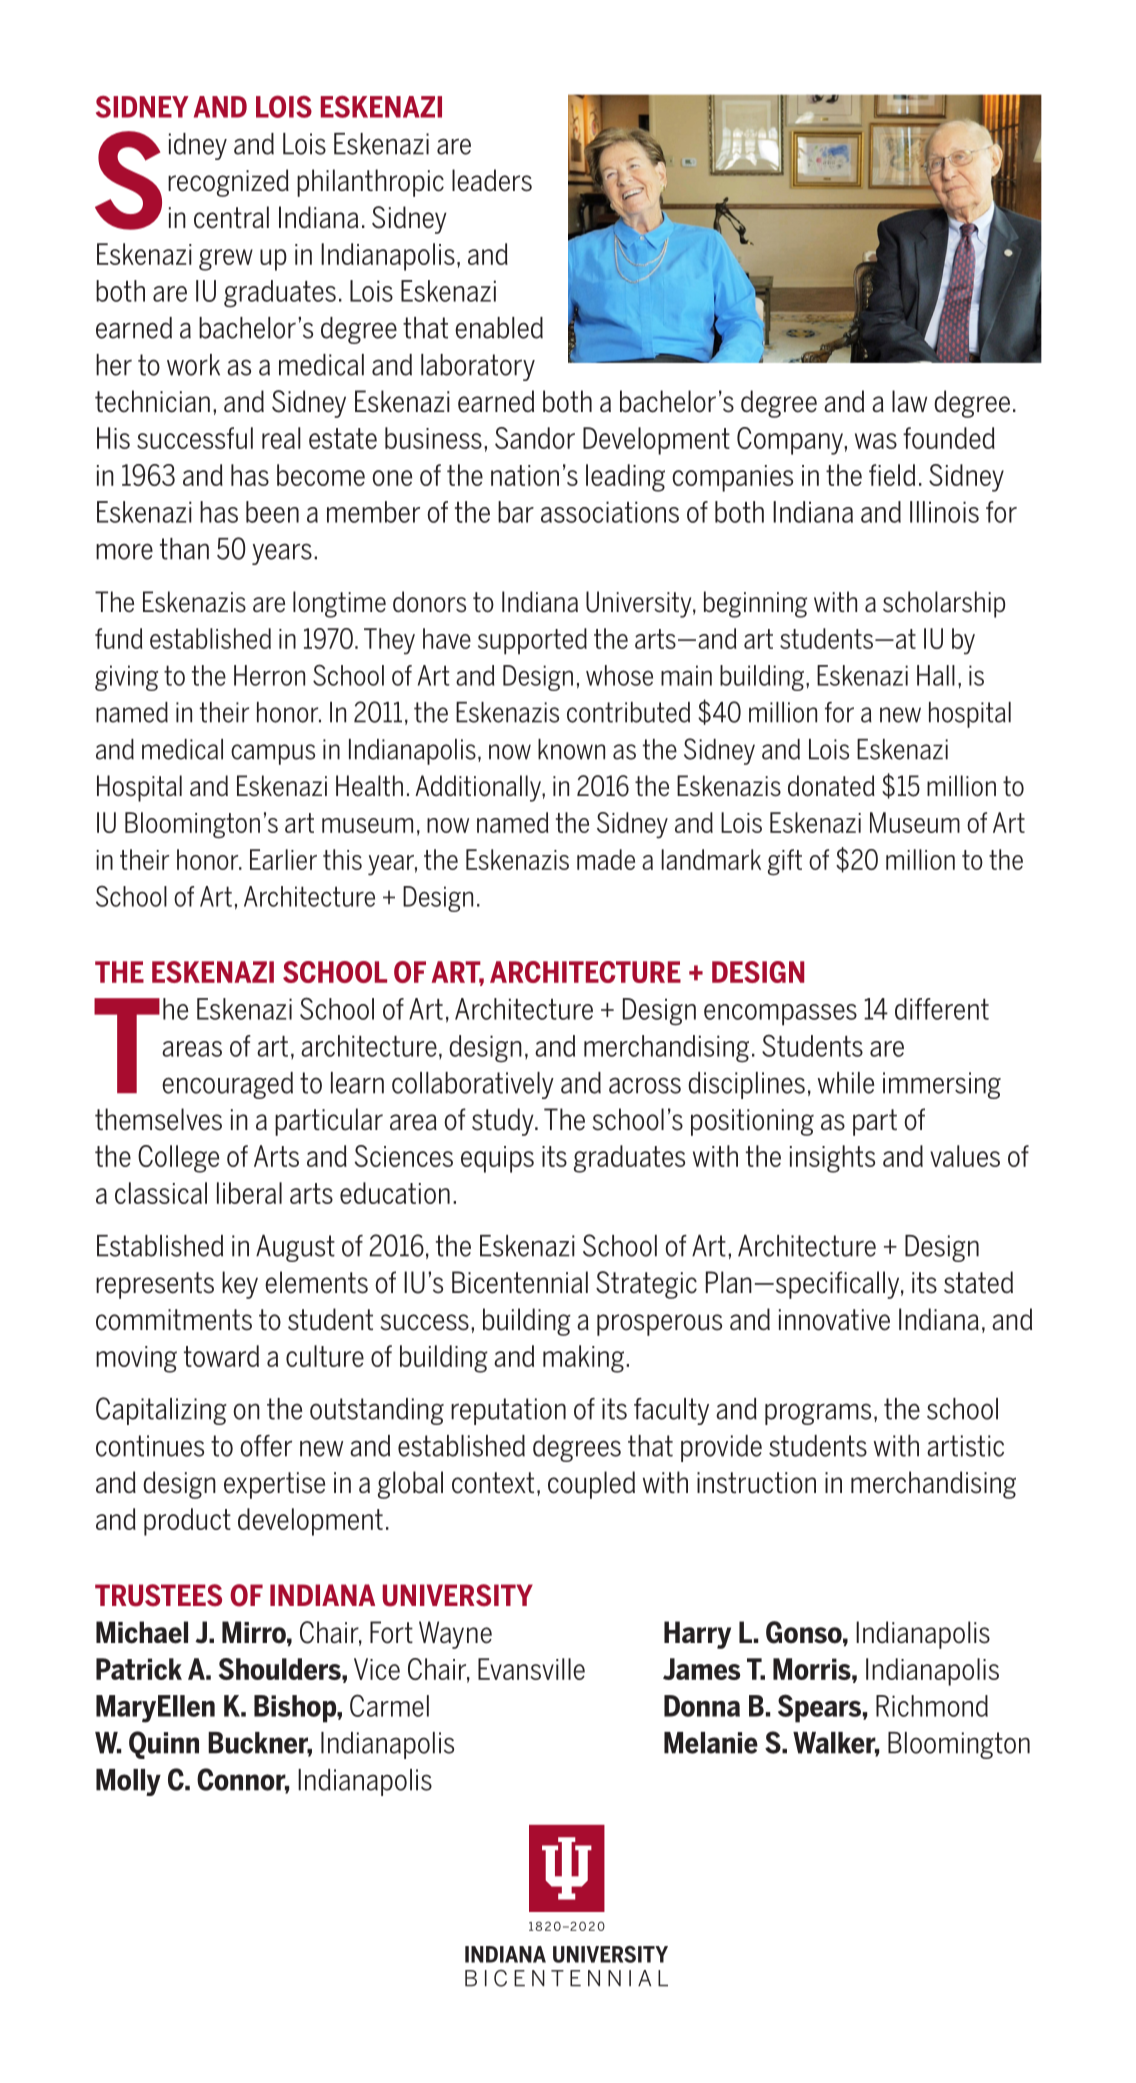 The width and height of the image is (1136, 2083). What do you see at coordinates (227, 1085) in the image?
I see `encouraged` at bounding box center [227, 1085].
